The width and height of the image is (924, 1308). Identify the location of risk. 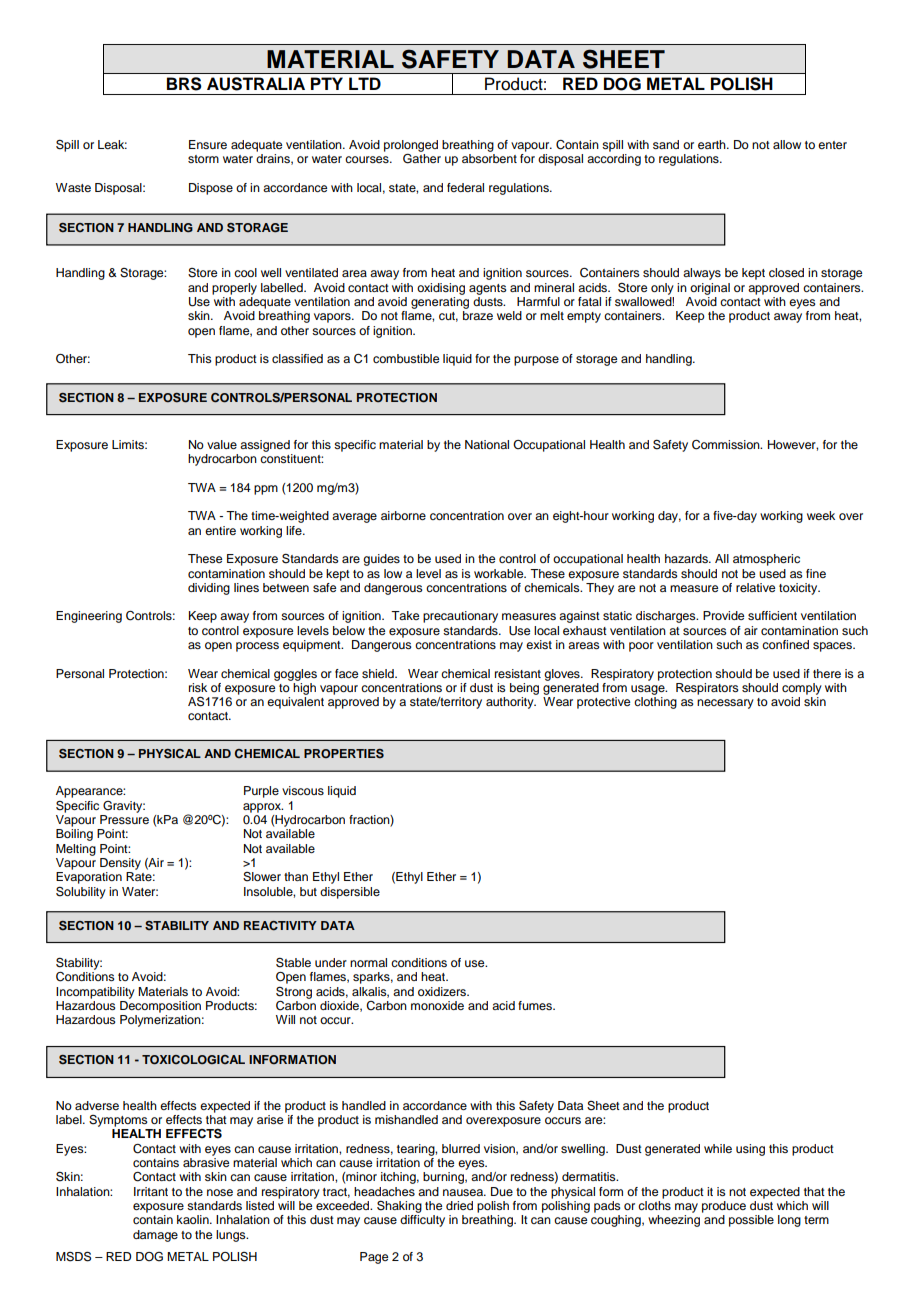
(198, 687).
